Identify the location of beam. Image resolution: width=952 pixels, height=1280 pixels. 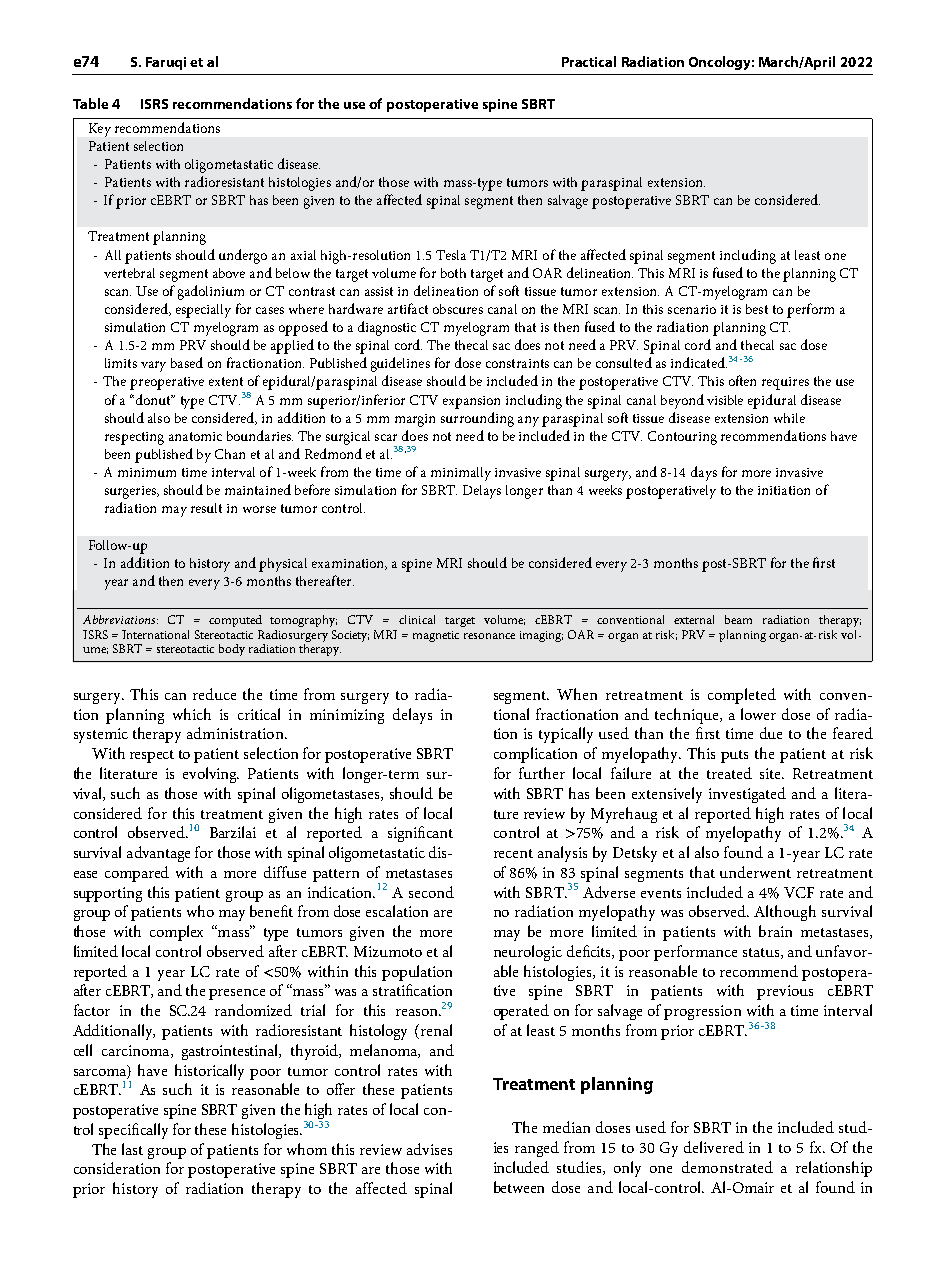
(738, 619).
